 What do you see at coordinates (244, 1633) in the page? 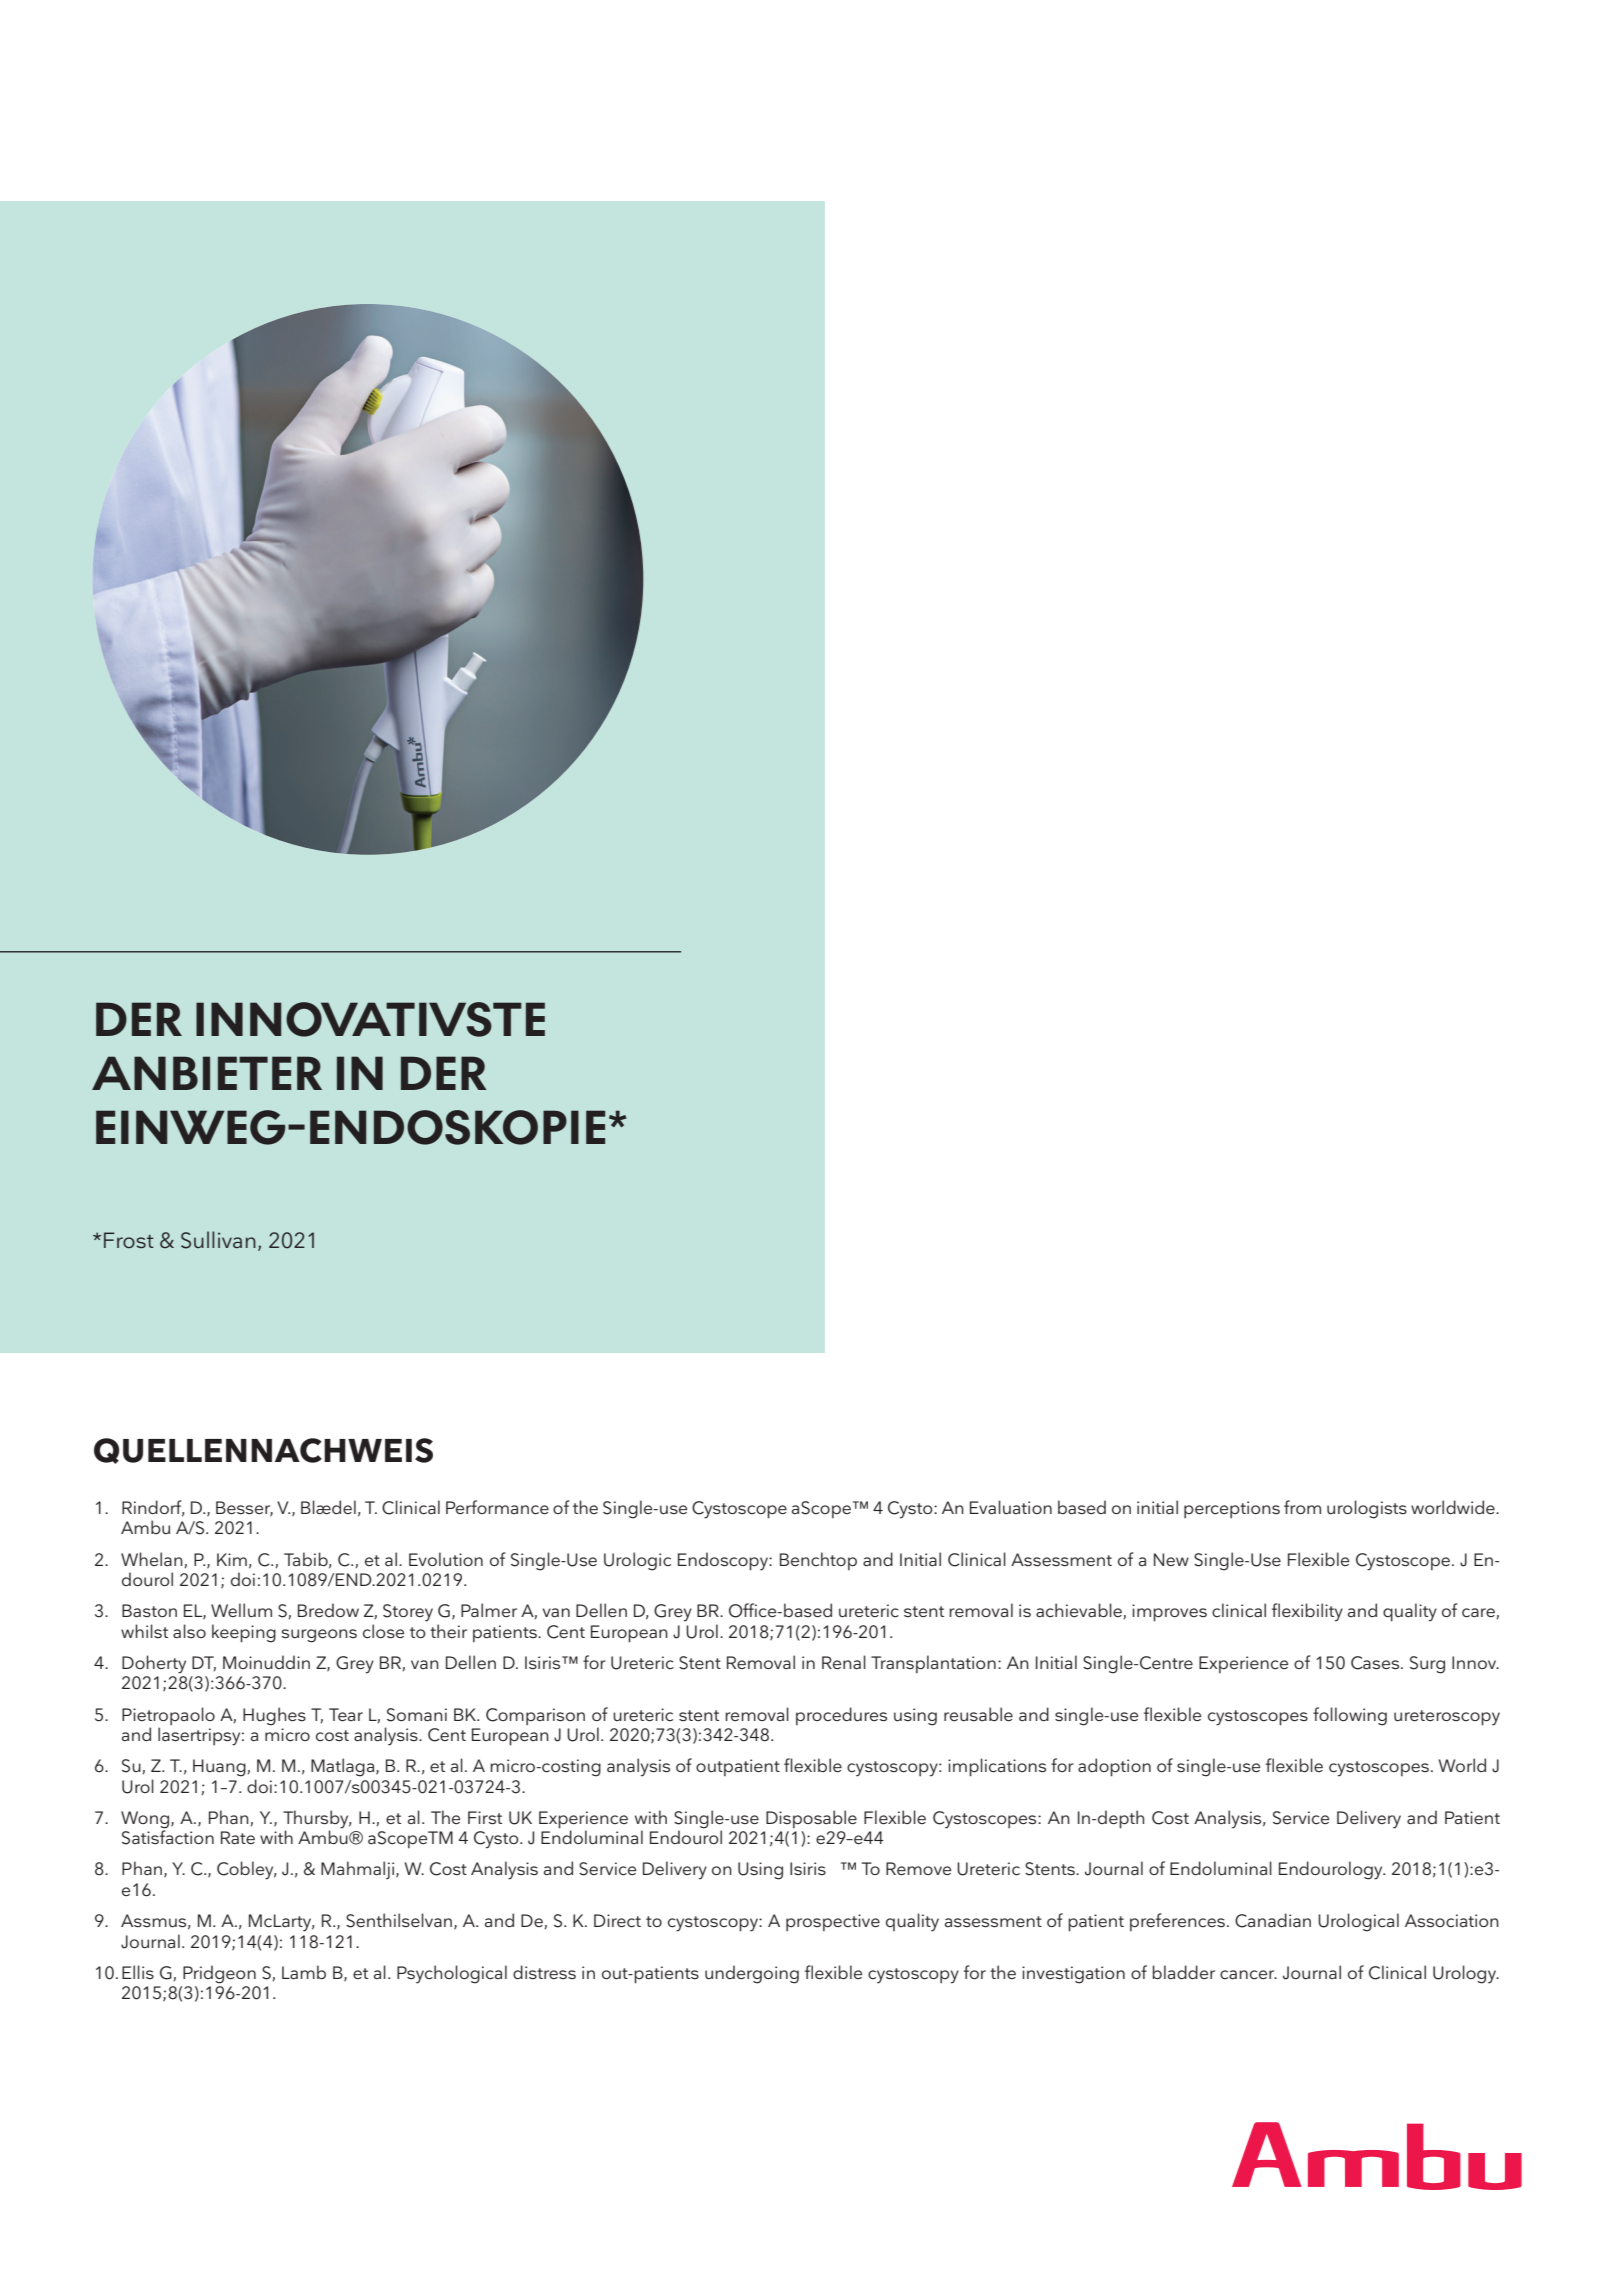
I see `keeping` at bounding box center [244, 1633].
